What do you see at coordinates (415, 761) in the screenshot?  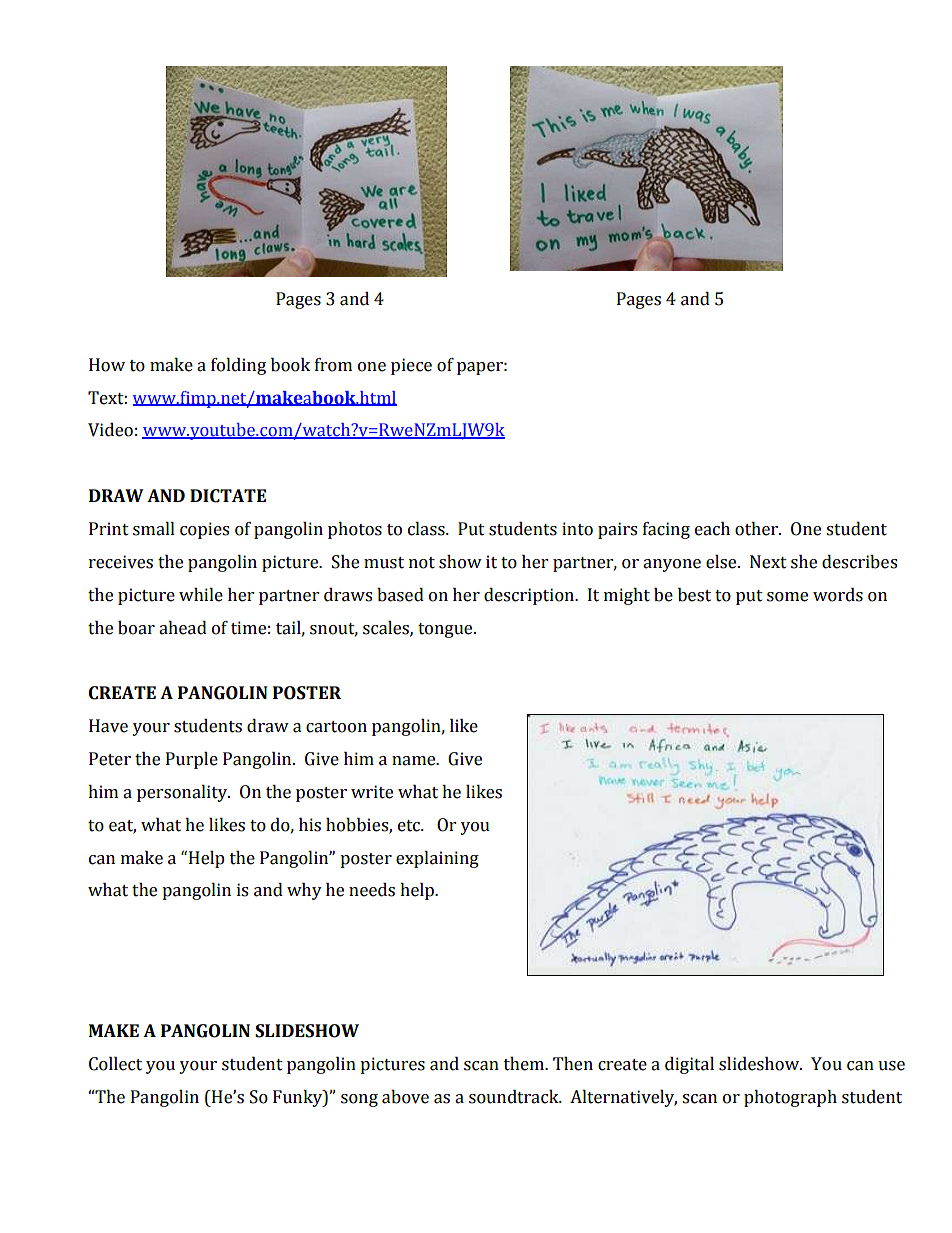 I see `name` at bounding box center [415, 761].
